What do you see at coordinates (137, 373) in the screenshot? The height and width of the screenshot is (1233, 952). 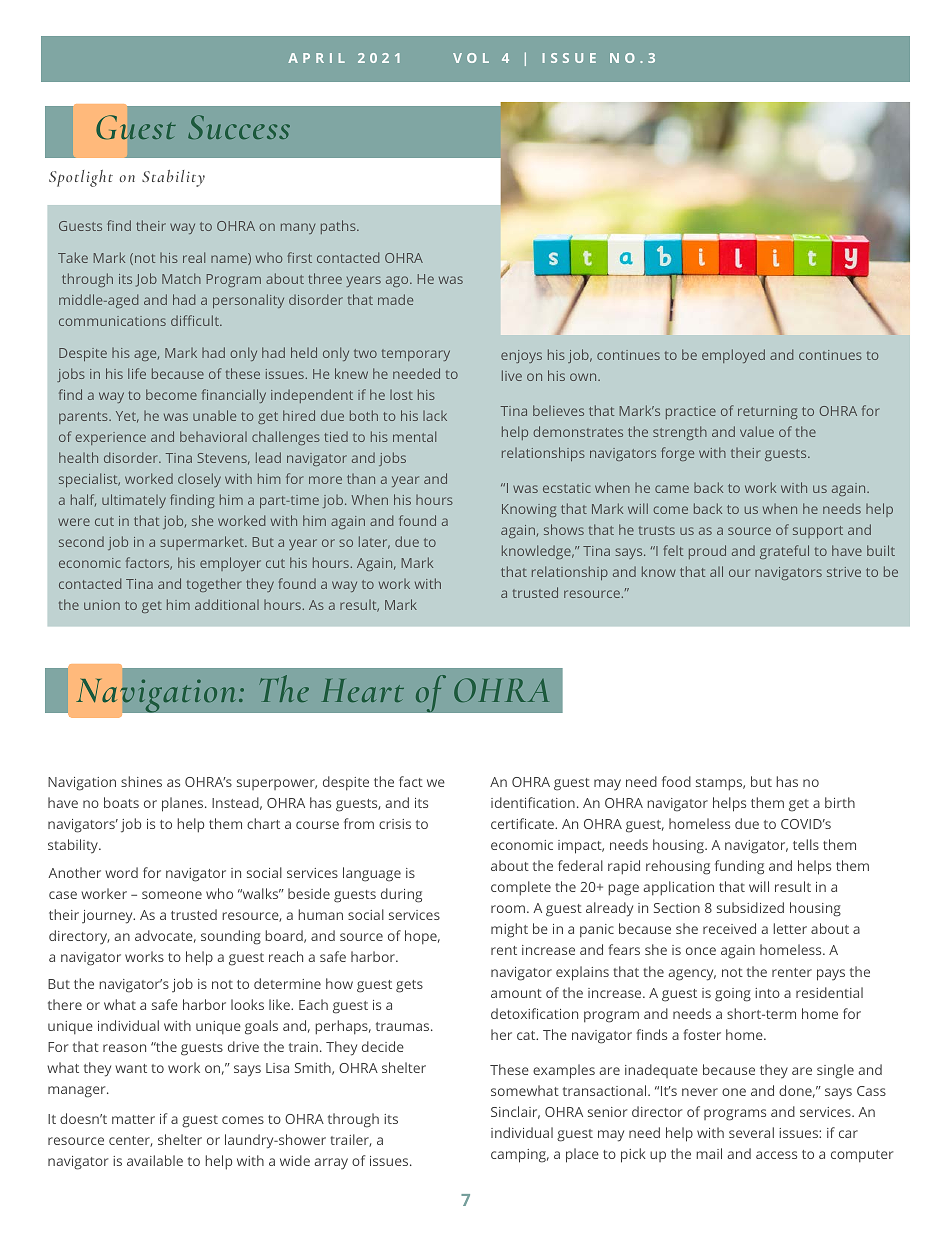 I see `life` at bounding box center [137, 373].
